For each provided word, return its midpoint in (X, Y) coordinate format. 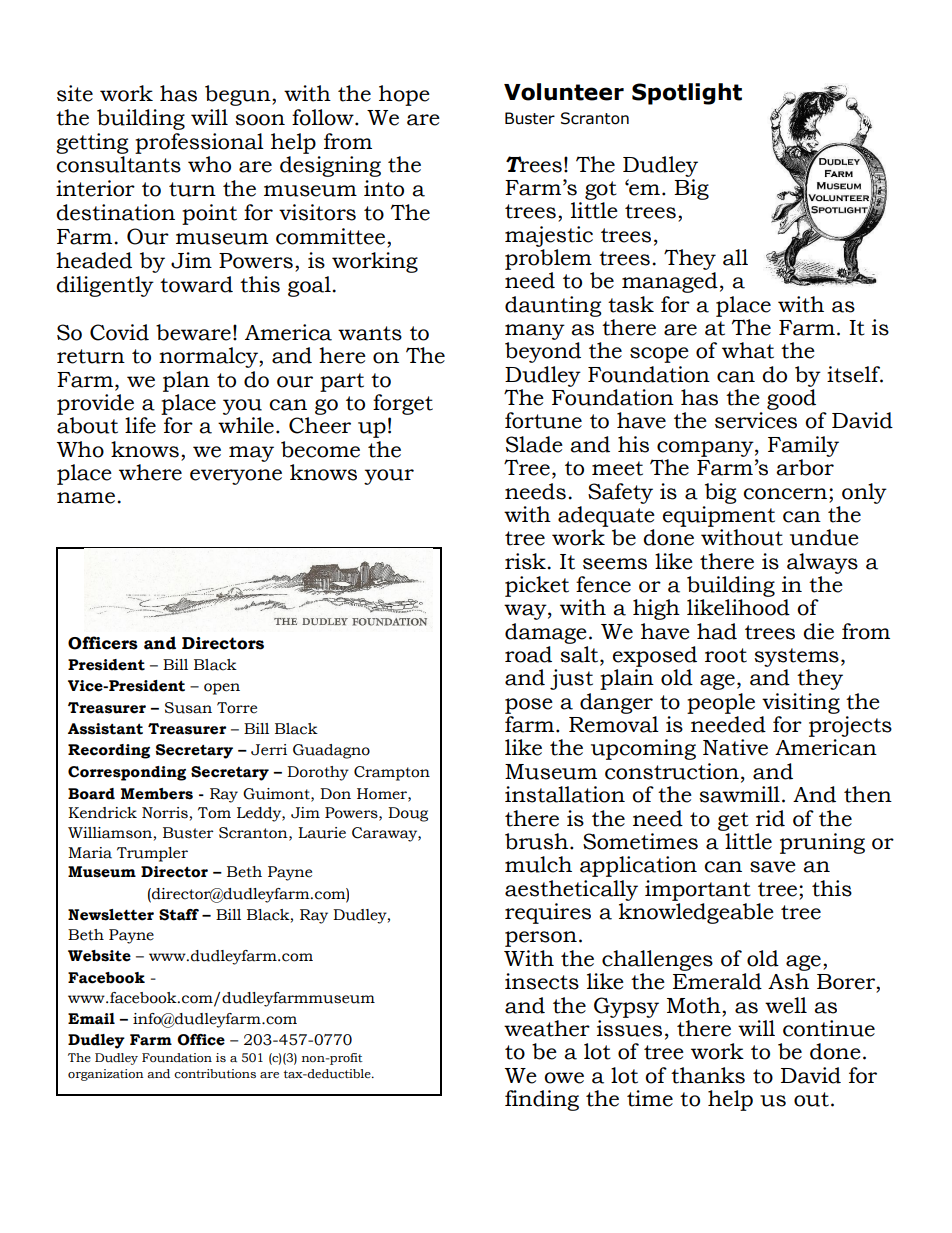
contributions (215, 1074)
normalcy (209, 357)
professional (199, 143)
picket (537, 586)
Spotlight (687, 94)
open (222, 689)
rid (770, 818)
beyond (543, 352)
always (822, 563)
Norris (165, 813)
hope (404, 95)
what (748, 350)
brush (538, 841)
